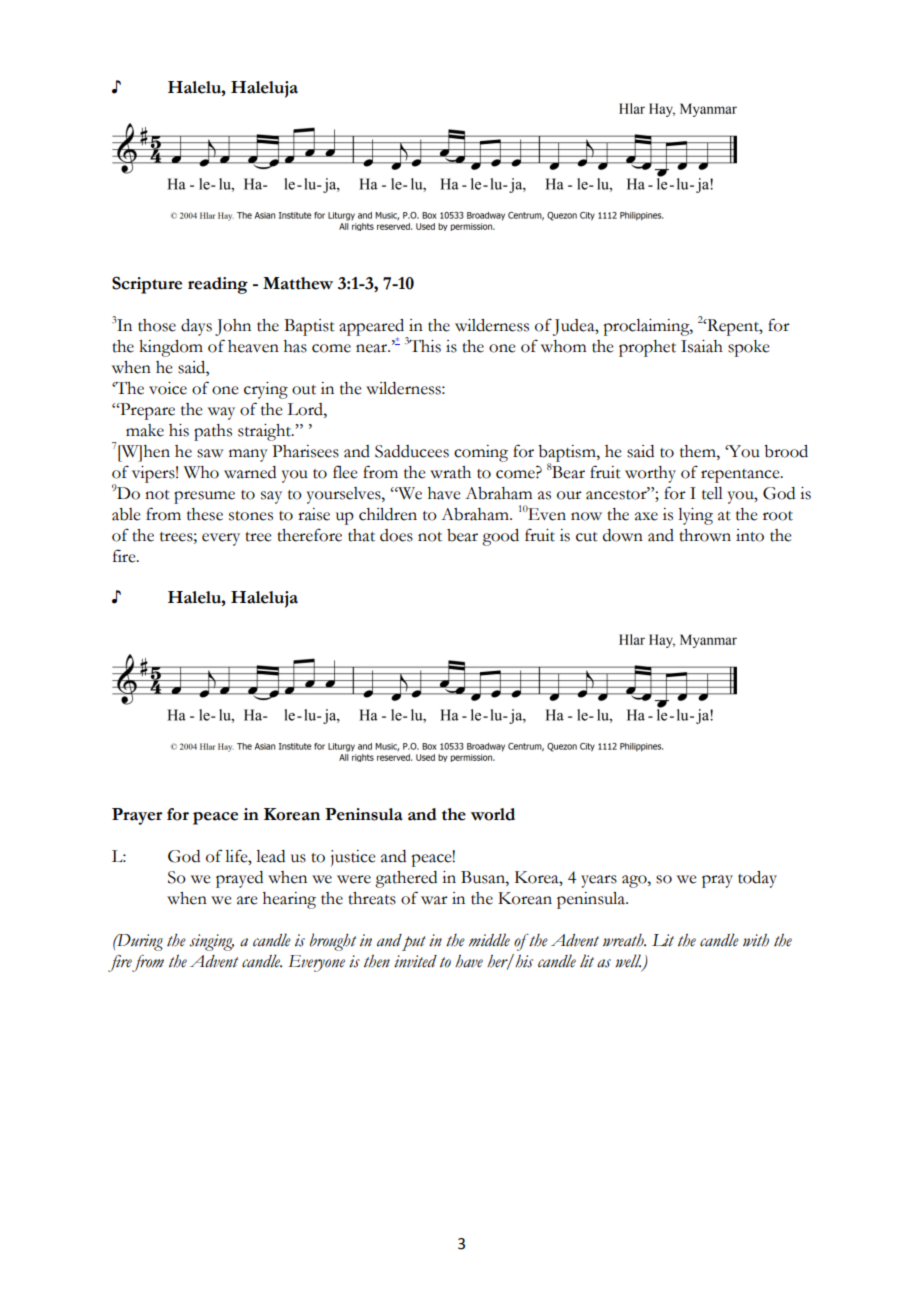 The image size is (924, 1308). Describe the element at coordinates (373, 328) in the document. I see `appeared` at that location.
